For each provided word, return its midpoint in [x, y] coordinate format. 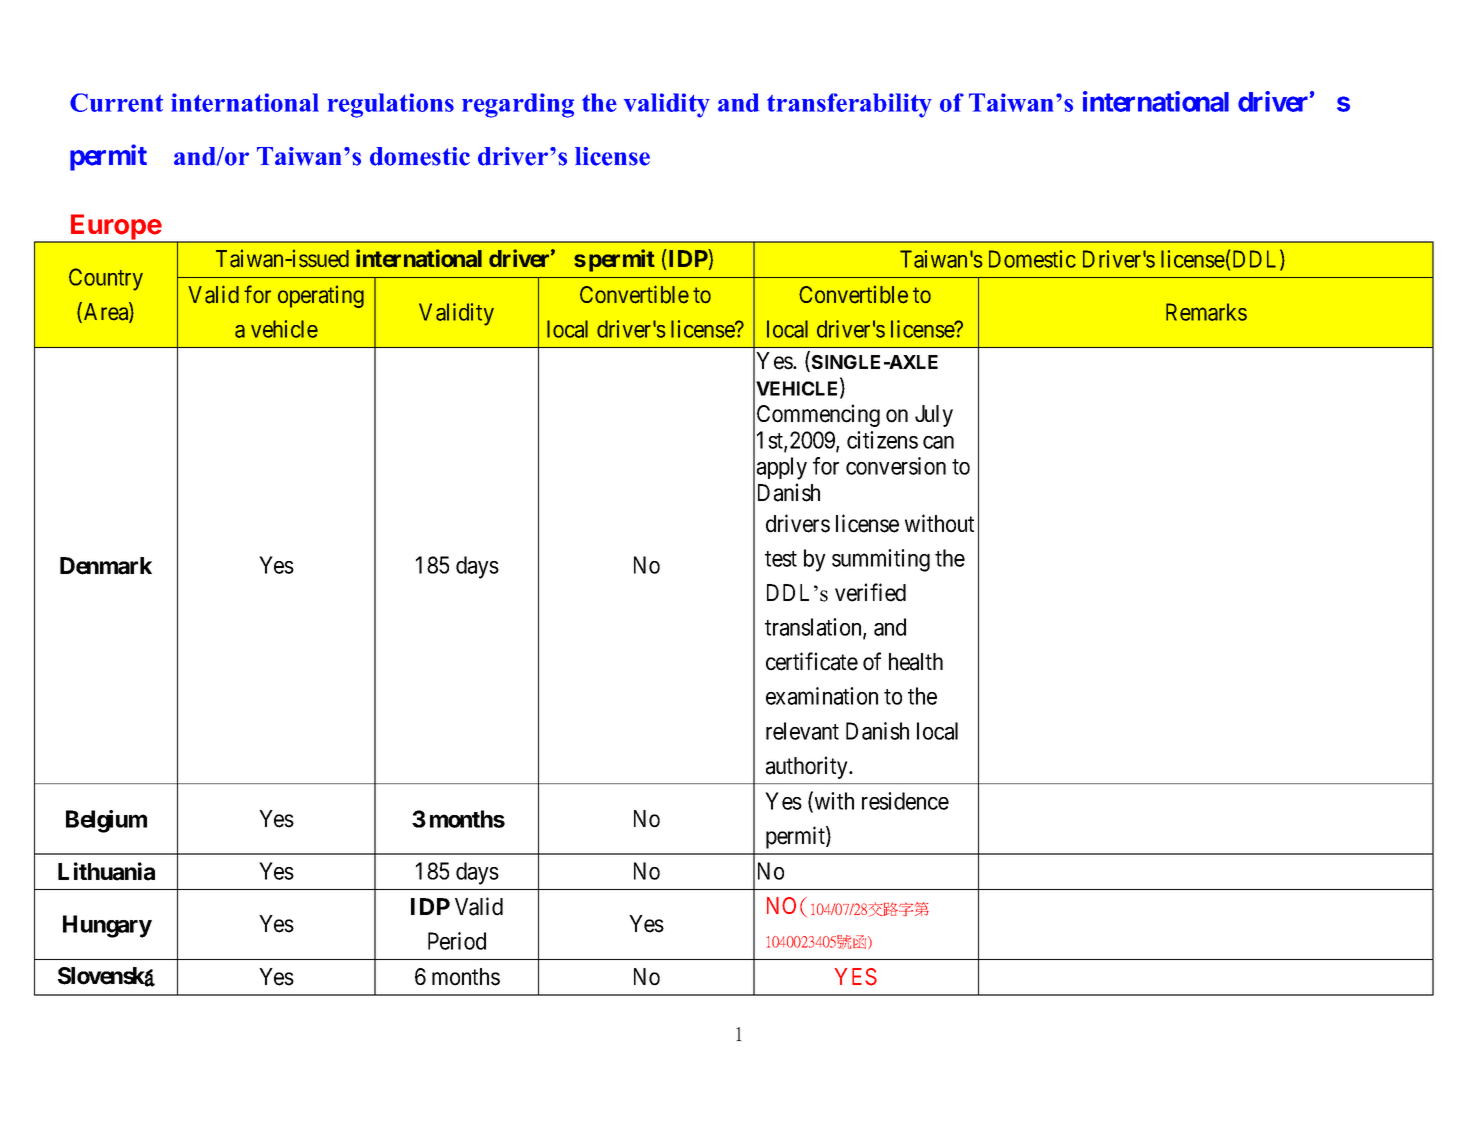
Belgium [106, 821]
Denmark [106, 566]
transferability [849, 105]
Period [457, 941]
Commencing [818, 415]
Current [116, 102]
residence [905, 801]
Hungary [107, 926]
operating [321, 296]
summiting [881, 560]
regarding [518, 105]
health [916, 662]
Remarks [1206, 312]
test [781, 559]
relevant [802, 731]
